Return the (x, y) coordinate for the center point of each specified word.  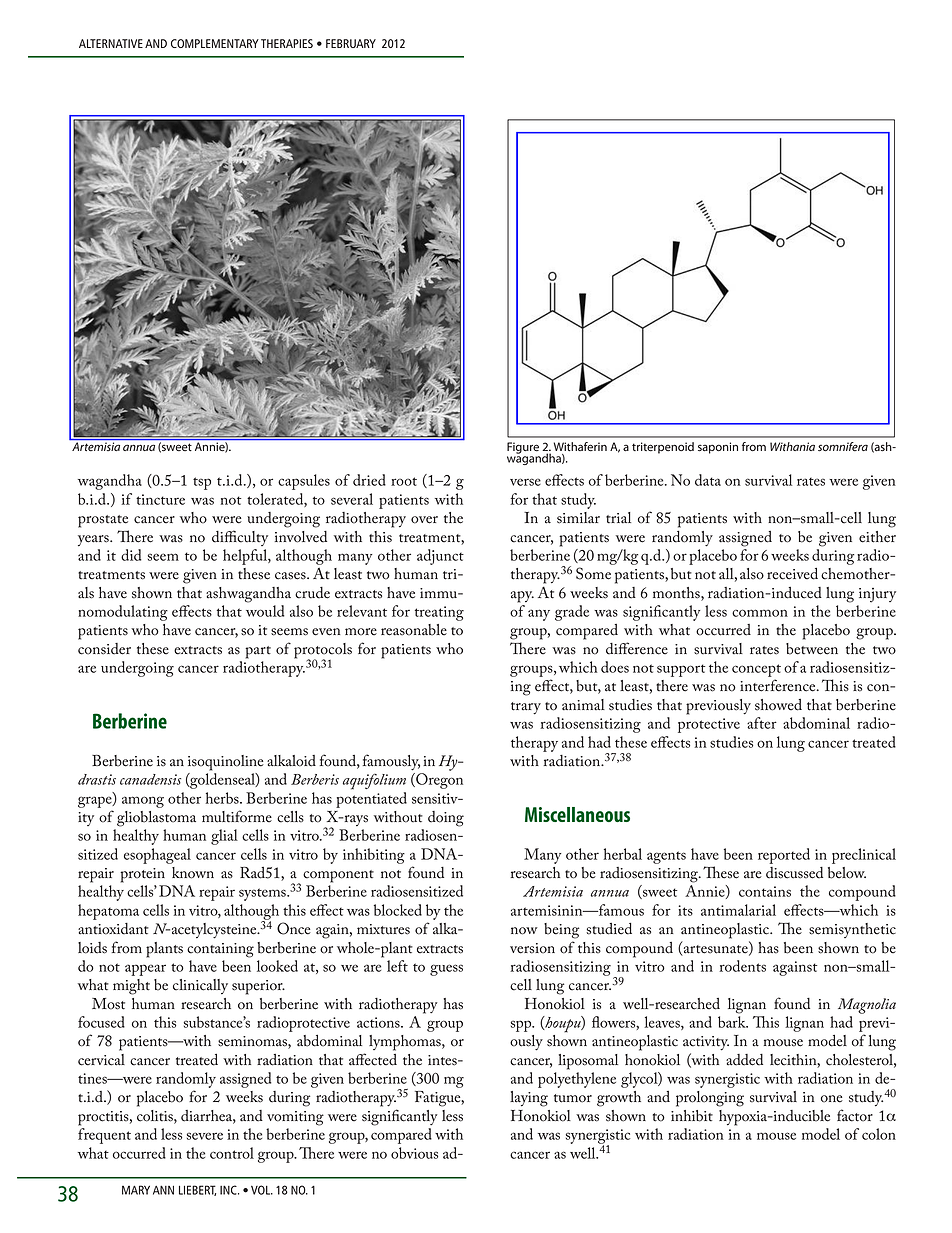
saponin (718, 448)
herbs (223, 798)
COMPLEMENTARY (215, 43)
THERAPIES (287, 43)
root (404, 481)
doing (446, 819)
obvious (414, 1153)
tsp (202, 483)
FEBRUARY (351, 43)
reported (784, 856)
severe (205, 1136)
